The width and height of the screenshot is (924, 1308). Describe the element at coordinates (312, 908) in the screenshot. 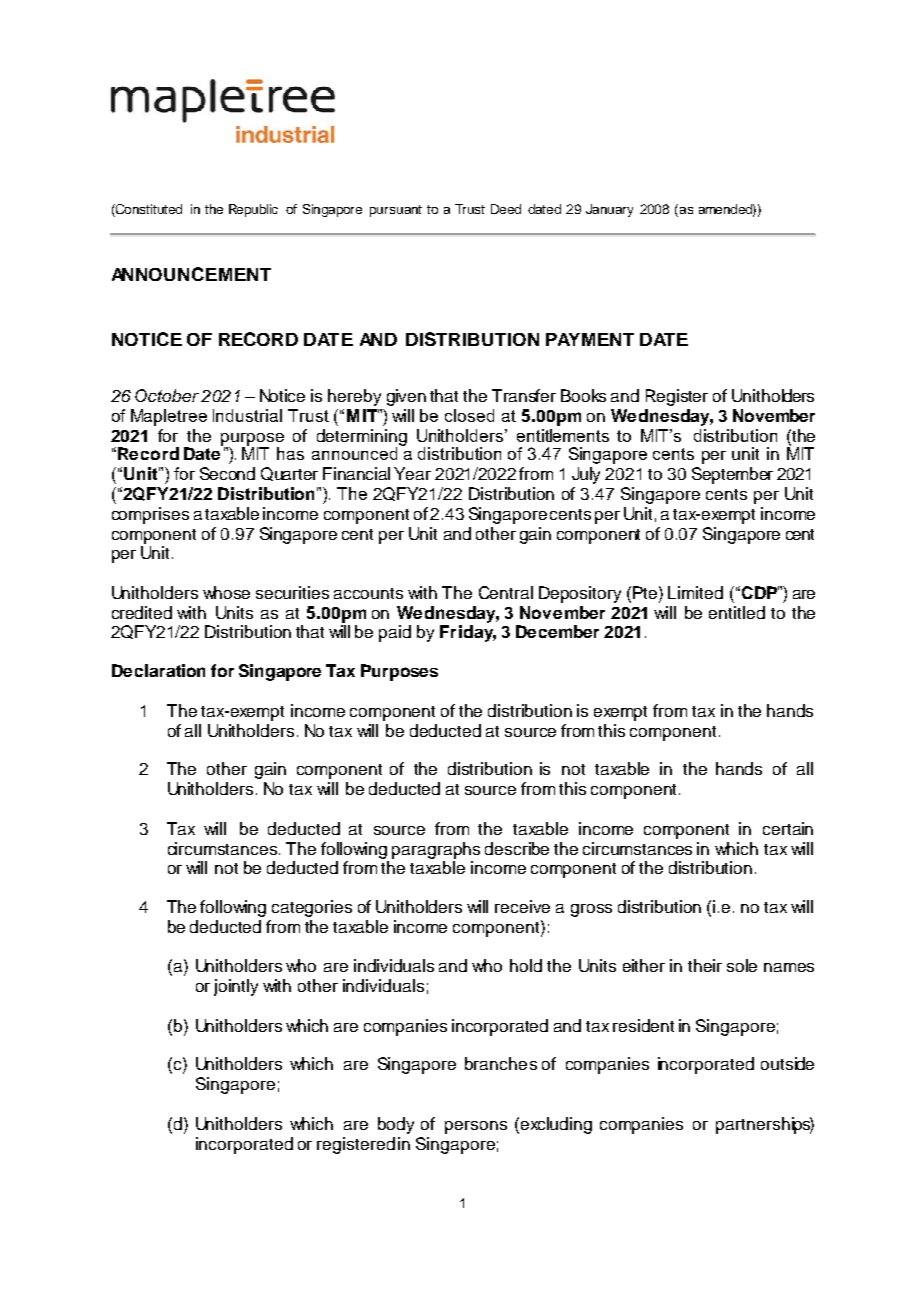

I see `categories` at that location.
